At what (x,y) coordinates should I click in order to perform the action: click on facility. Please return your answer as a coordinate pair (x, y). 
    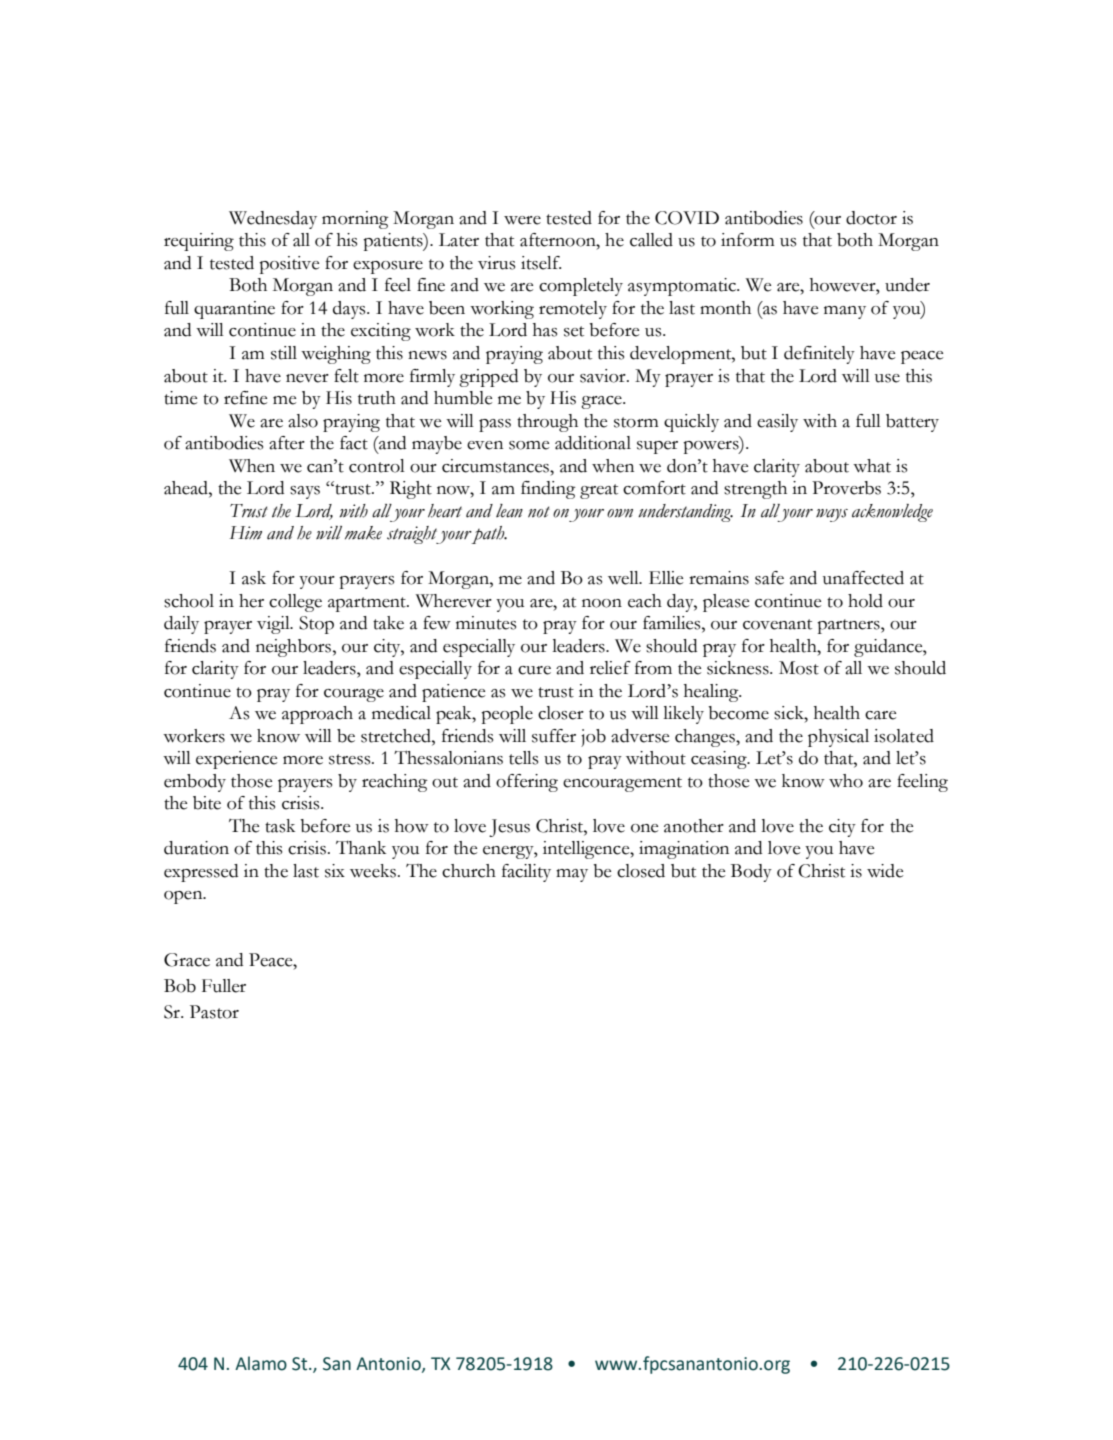
    Looking at the image, I should click on (526, 873).
